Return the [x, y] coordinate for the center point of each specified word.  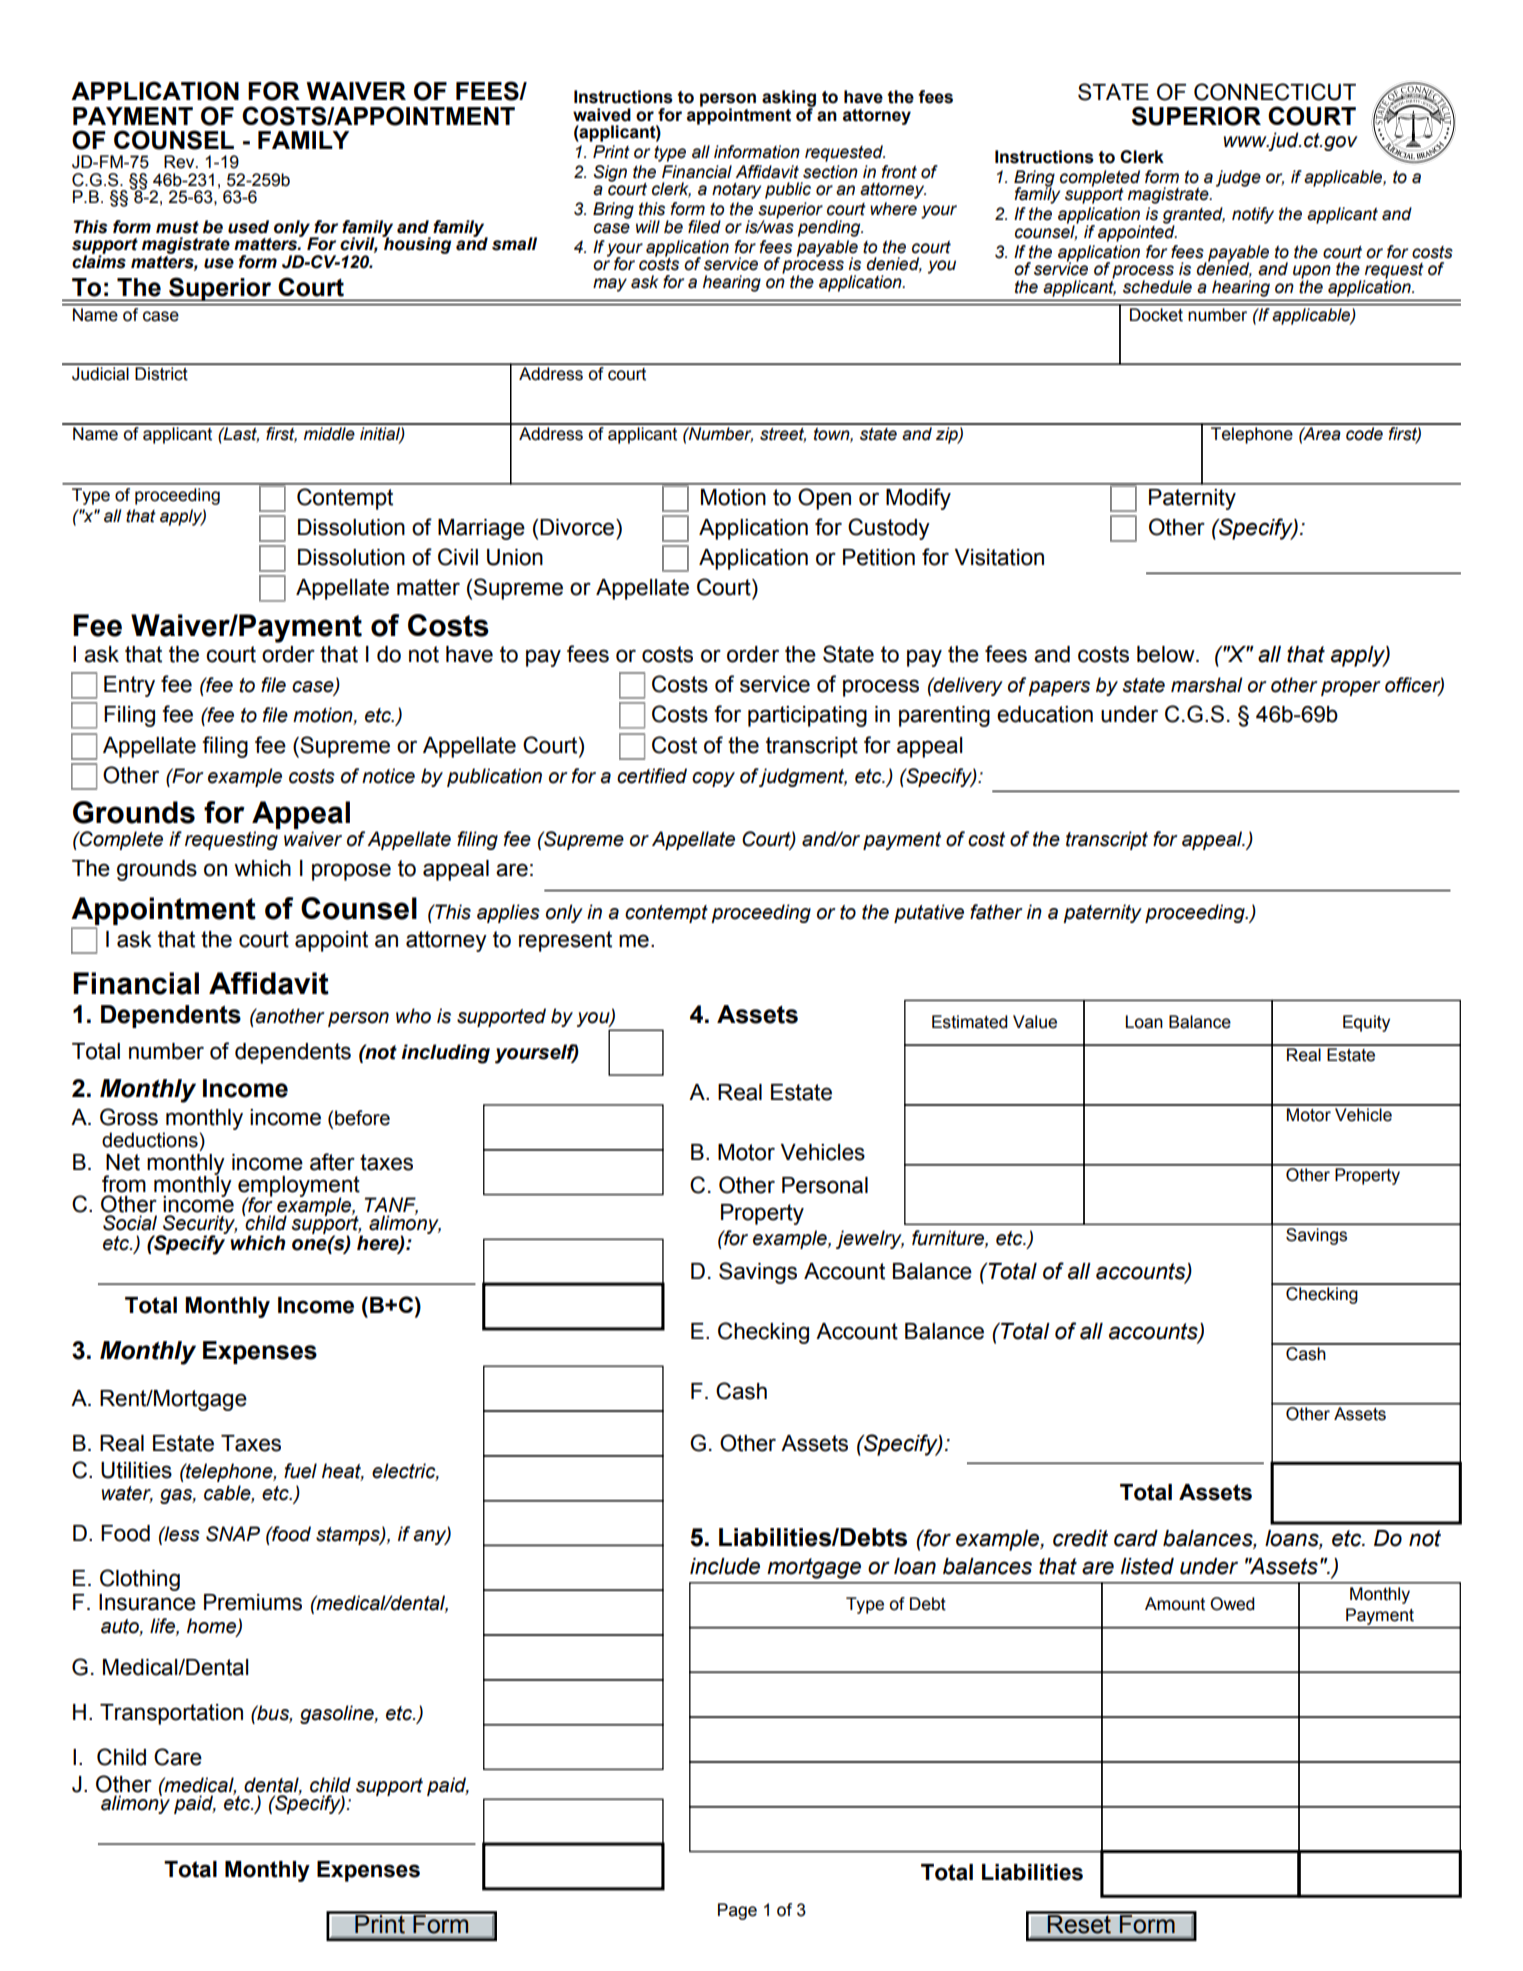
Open [824, 499]
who [413, 1016]
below [1167, 654]
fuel [300, 1471]
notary [736, 191]
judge [1238, 178]
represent [565, 941]
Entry [129, 686]
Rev [180, 162]
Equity [1366, 1023]
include [725, 1566]
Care [178, 1757]
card [1136, 1538]
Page [737, 1911]
